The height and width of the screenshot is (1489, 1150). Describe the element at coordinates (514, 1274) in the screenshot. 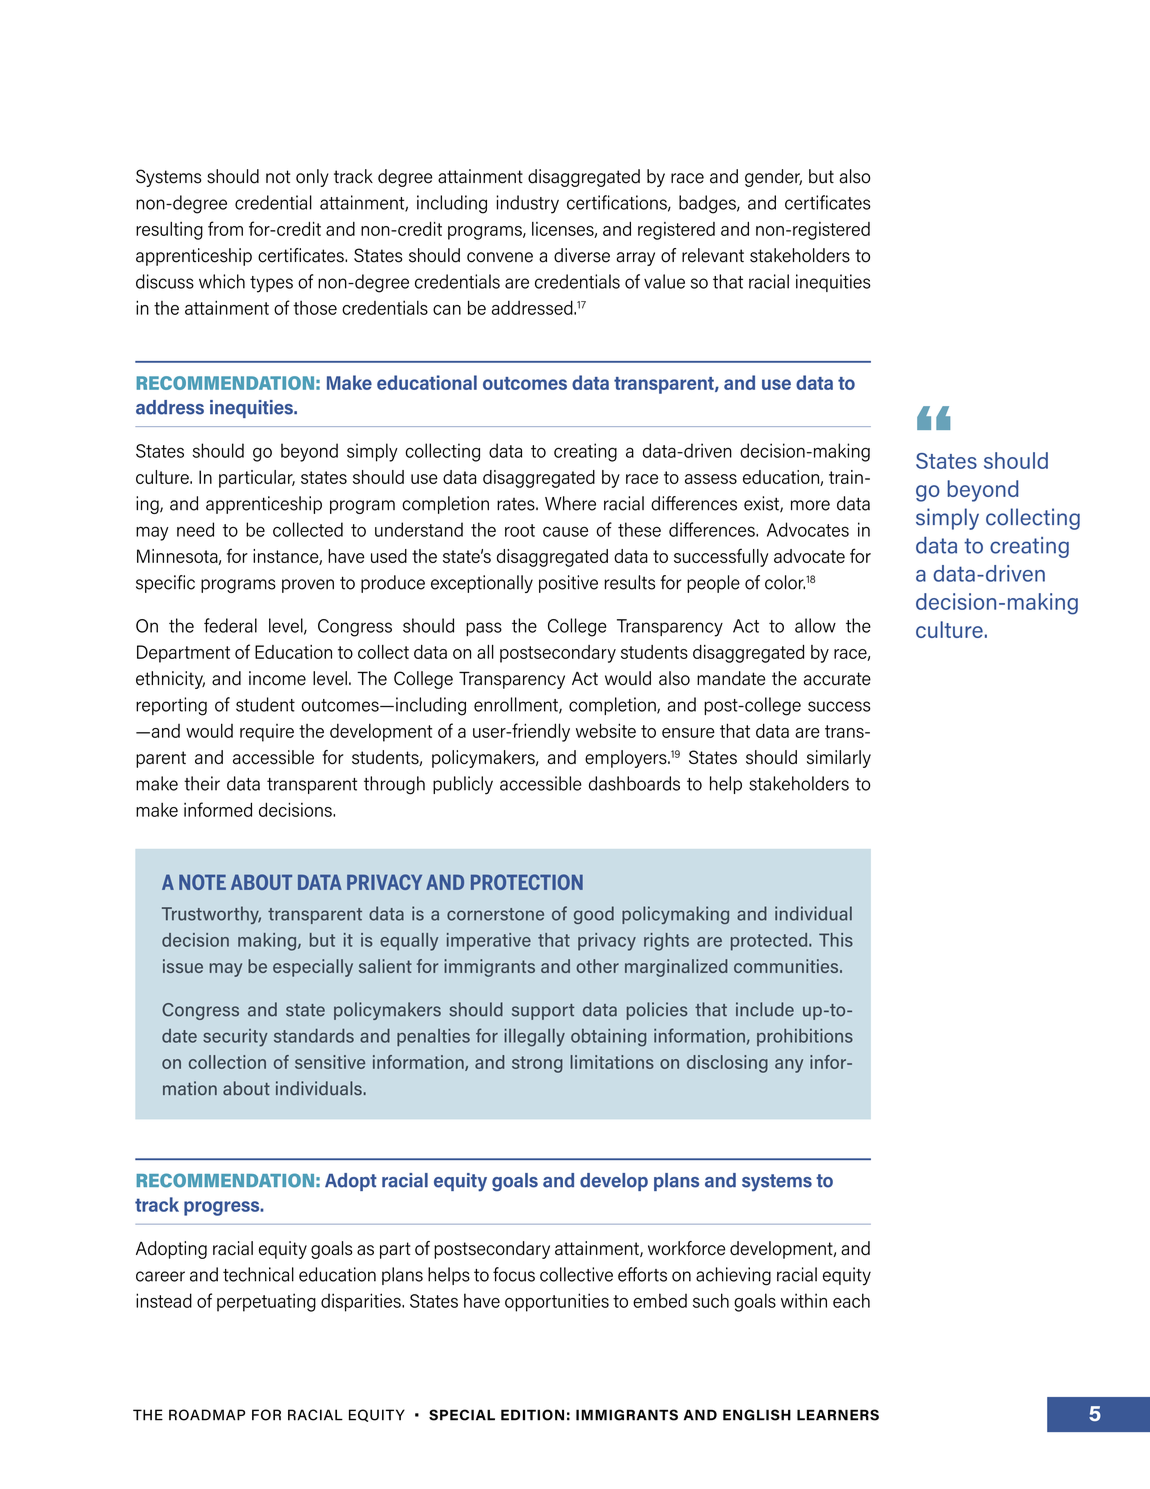

I see `focus` at that location.
